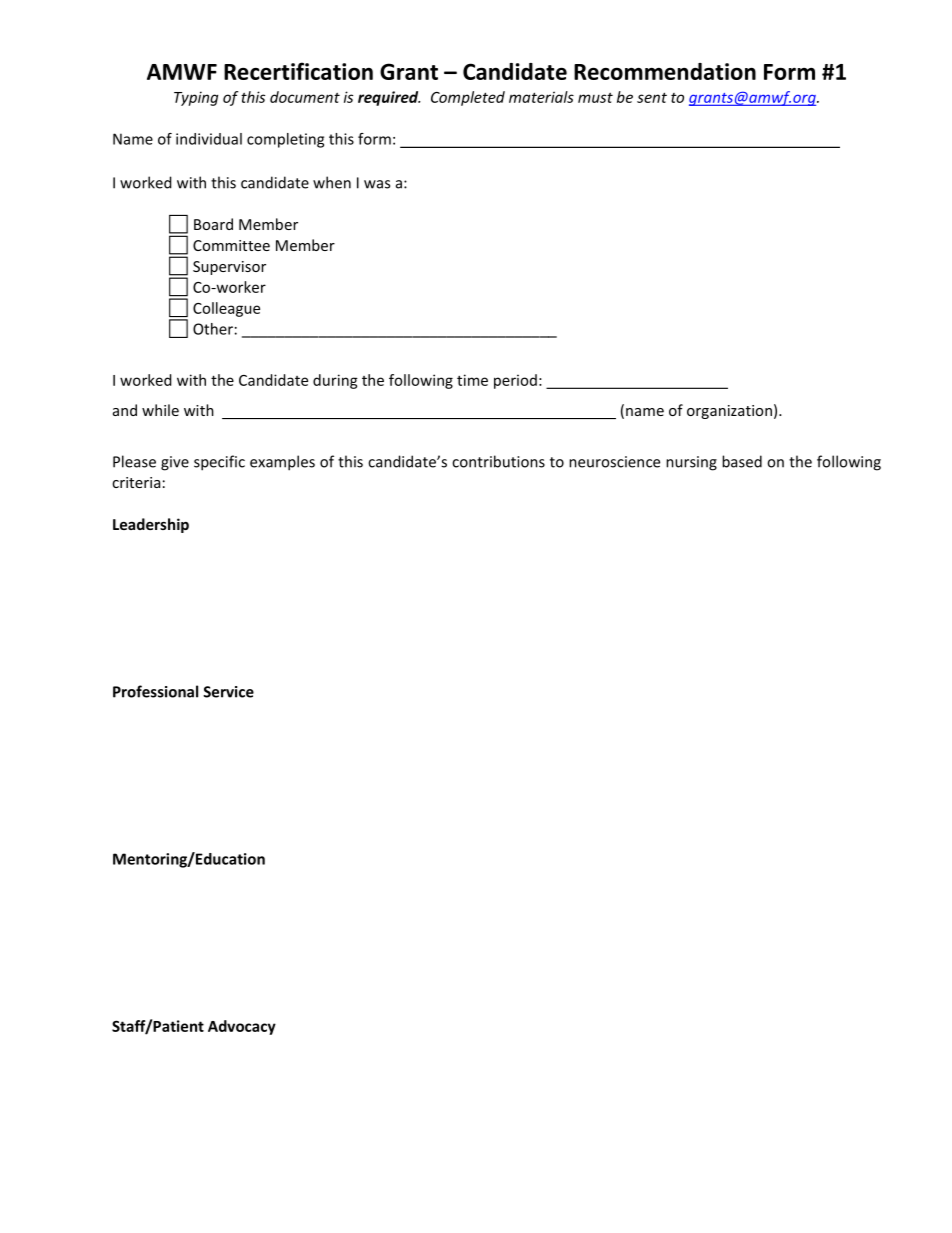 The height and width of the screenshot is (1233, 952). I want to click on Typing, so click(196, 98).
